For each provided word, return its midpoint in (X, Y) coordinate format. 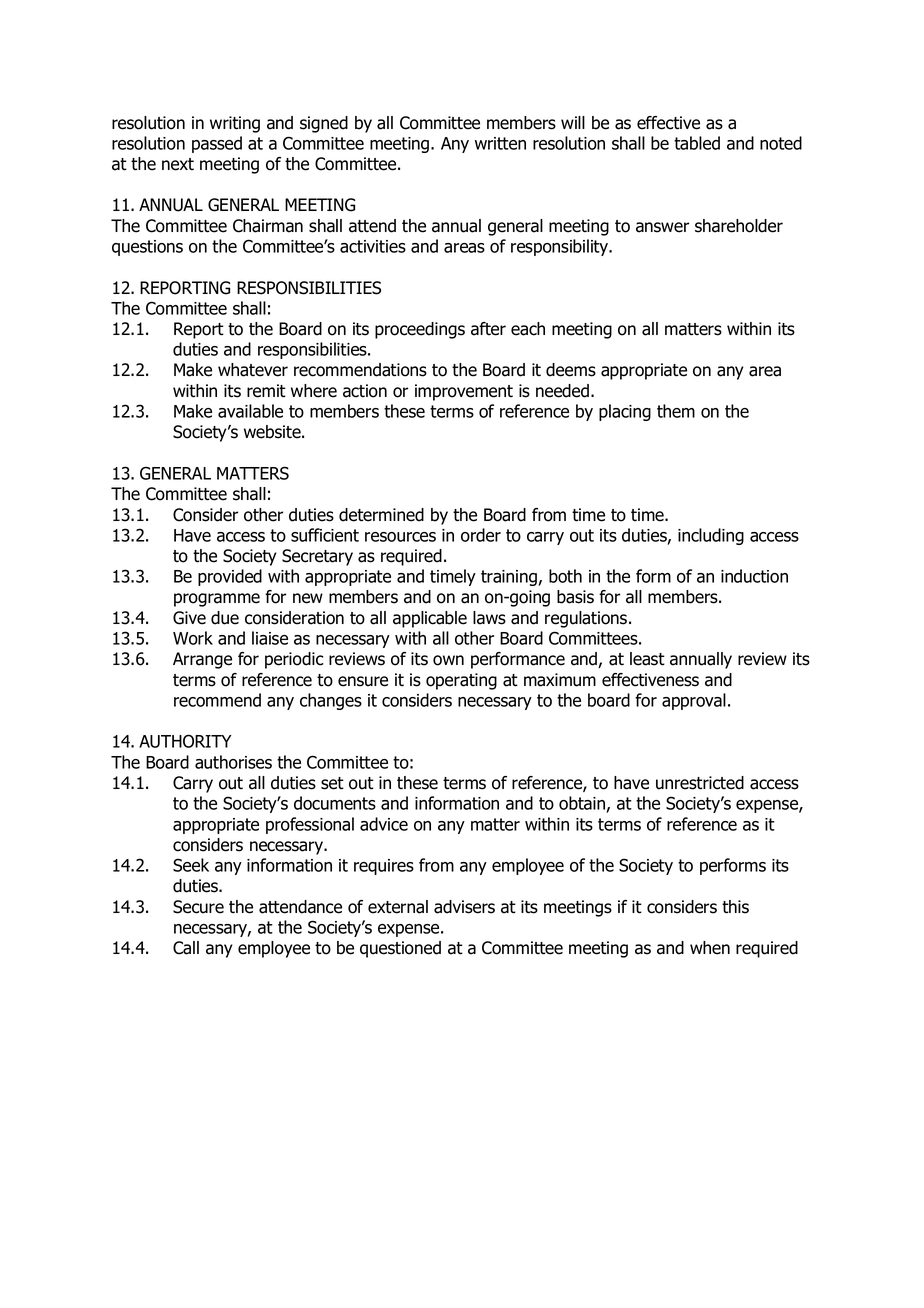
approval (694, 701)
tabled (697, 143)
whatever (253, 370)
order (481, 535)
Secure (198, 907)
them (676, 411)
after (488, 329)
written (500, 143)
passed (217, 144)
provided (230, 577)
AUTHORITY (185, 741)
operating (461, 681)
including (711, 536)
